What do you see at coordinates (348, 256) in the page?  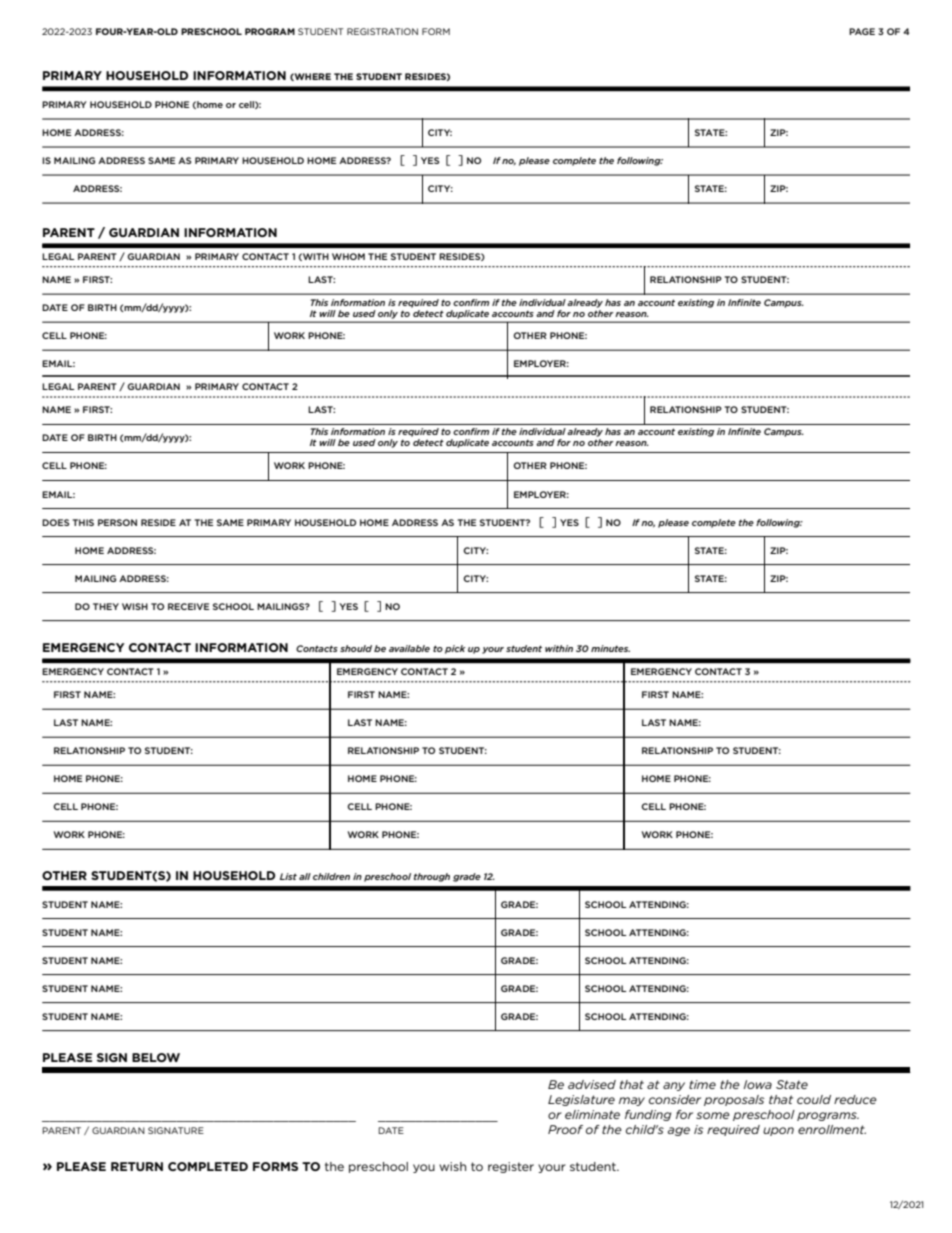 I see `WHOM` at bounding box center [348, 256].
